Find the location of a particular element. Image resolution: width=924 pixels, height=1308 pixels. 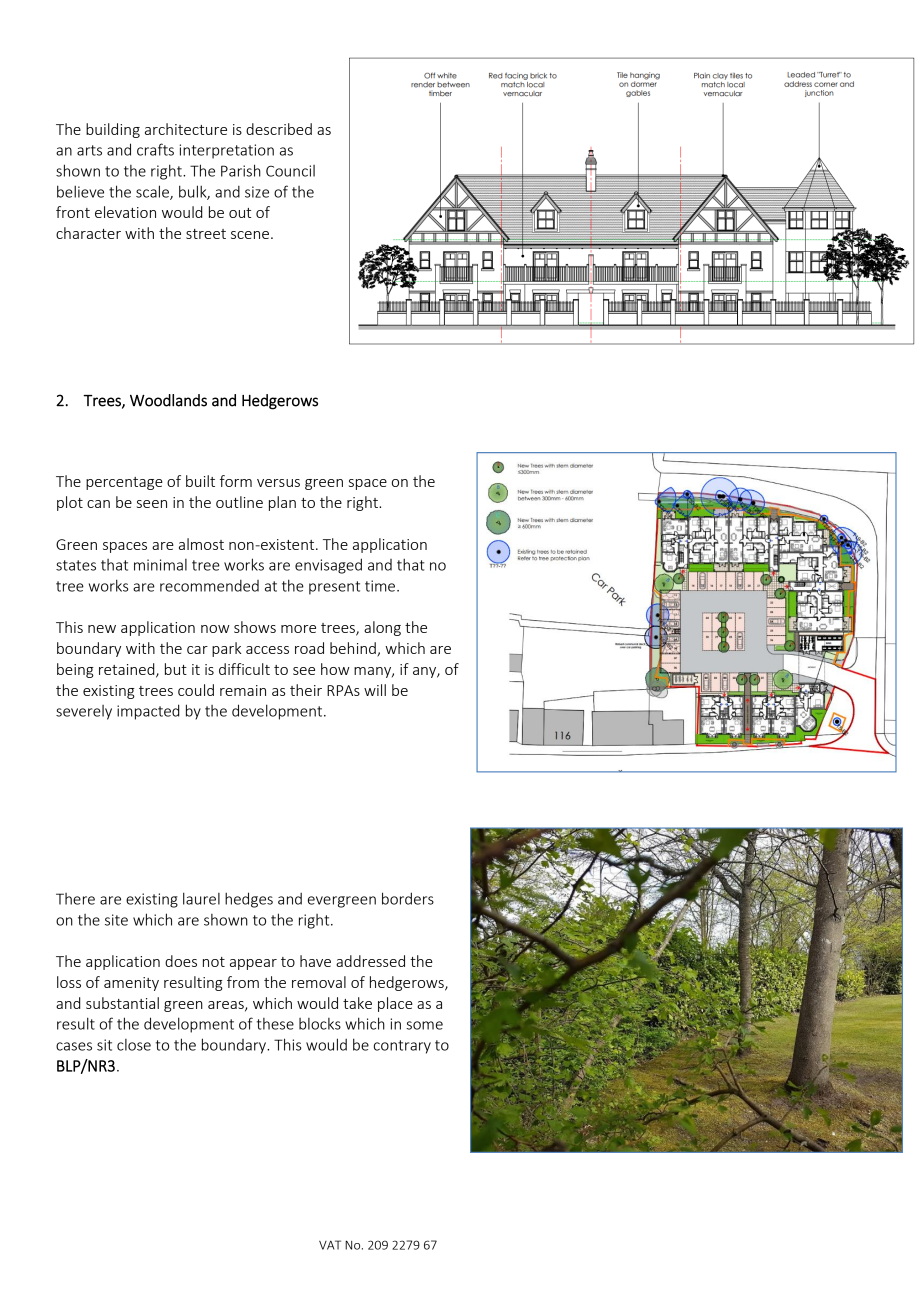

these is located at coordinates (275, 1024).
